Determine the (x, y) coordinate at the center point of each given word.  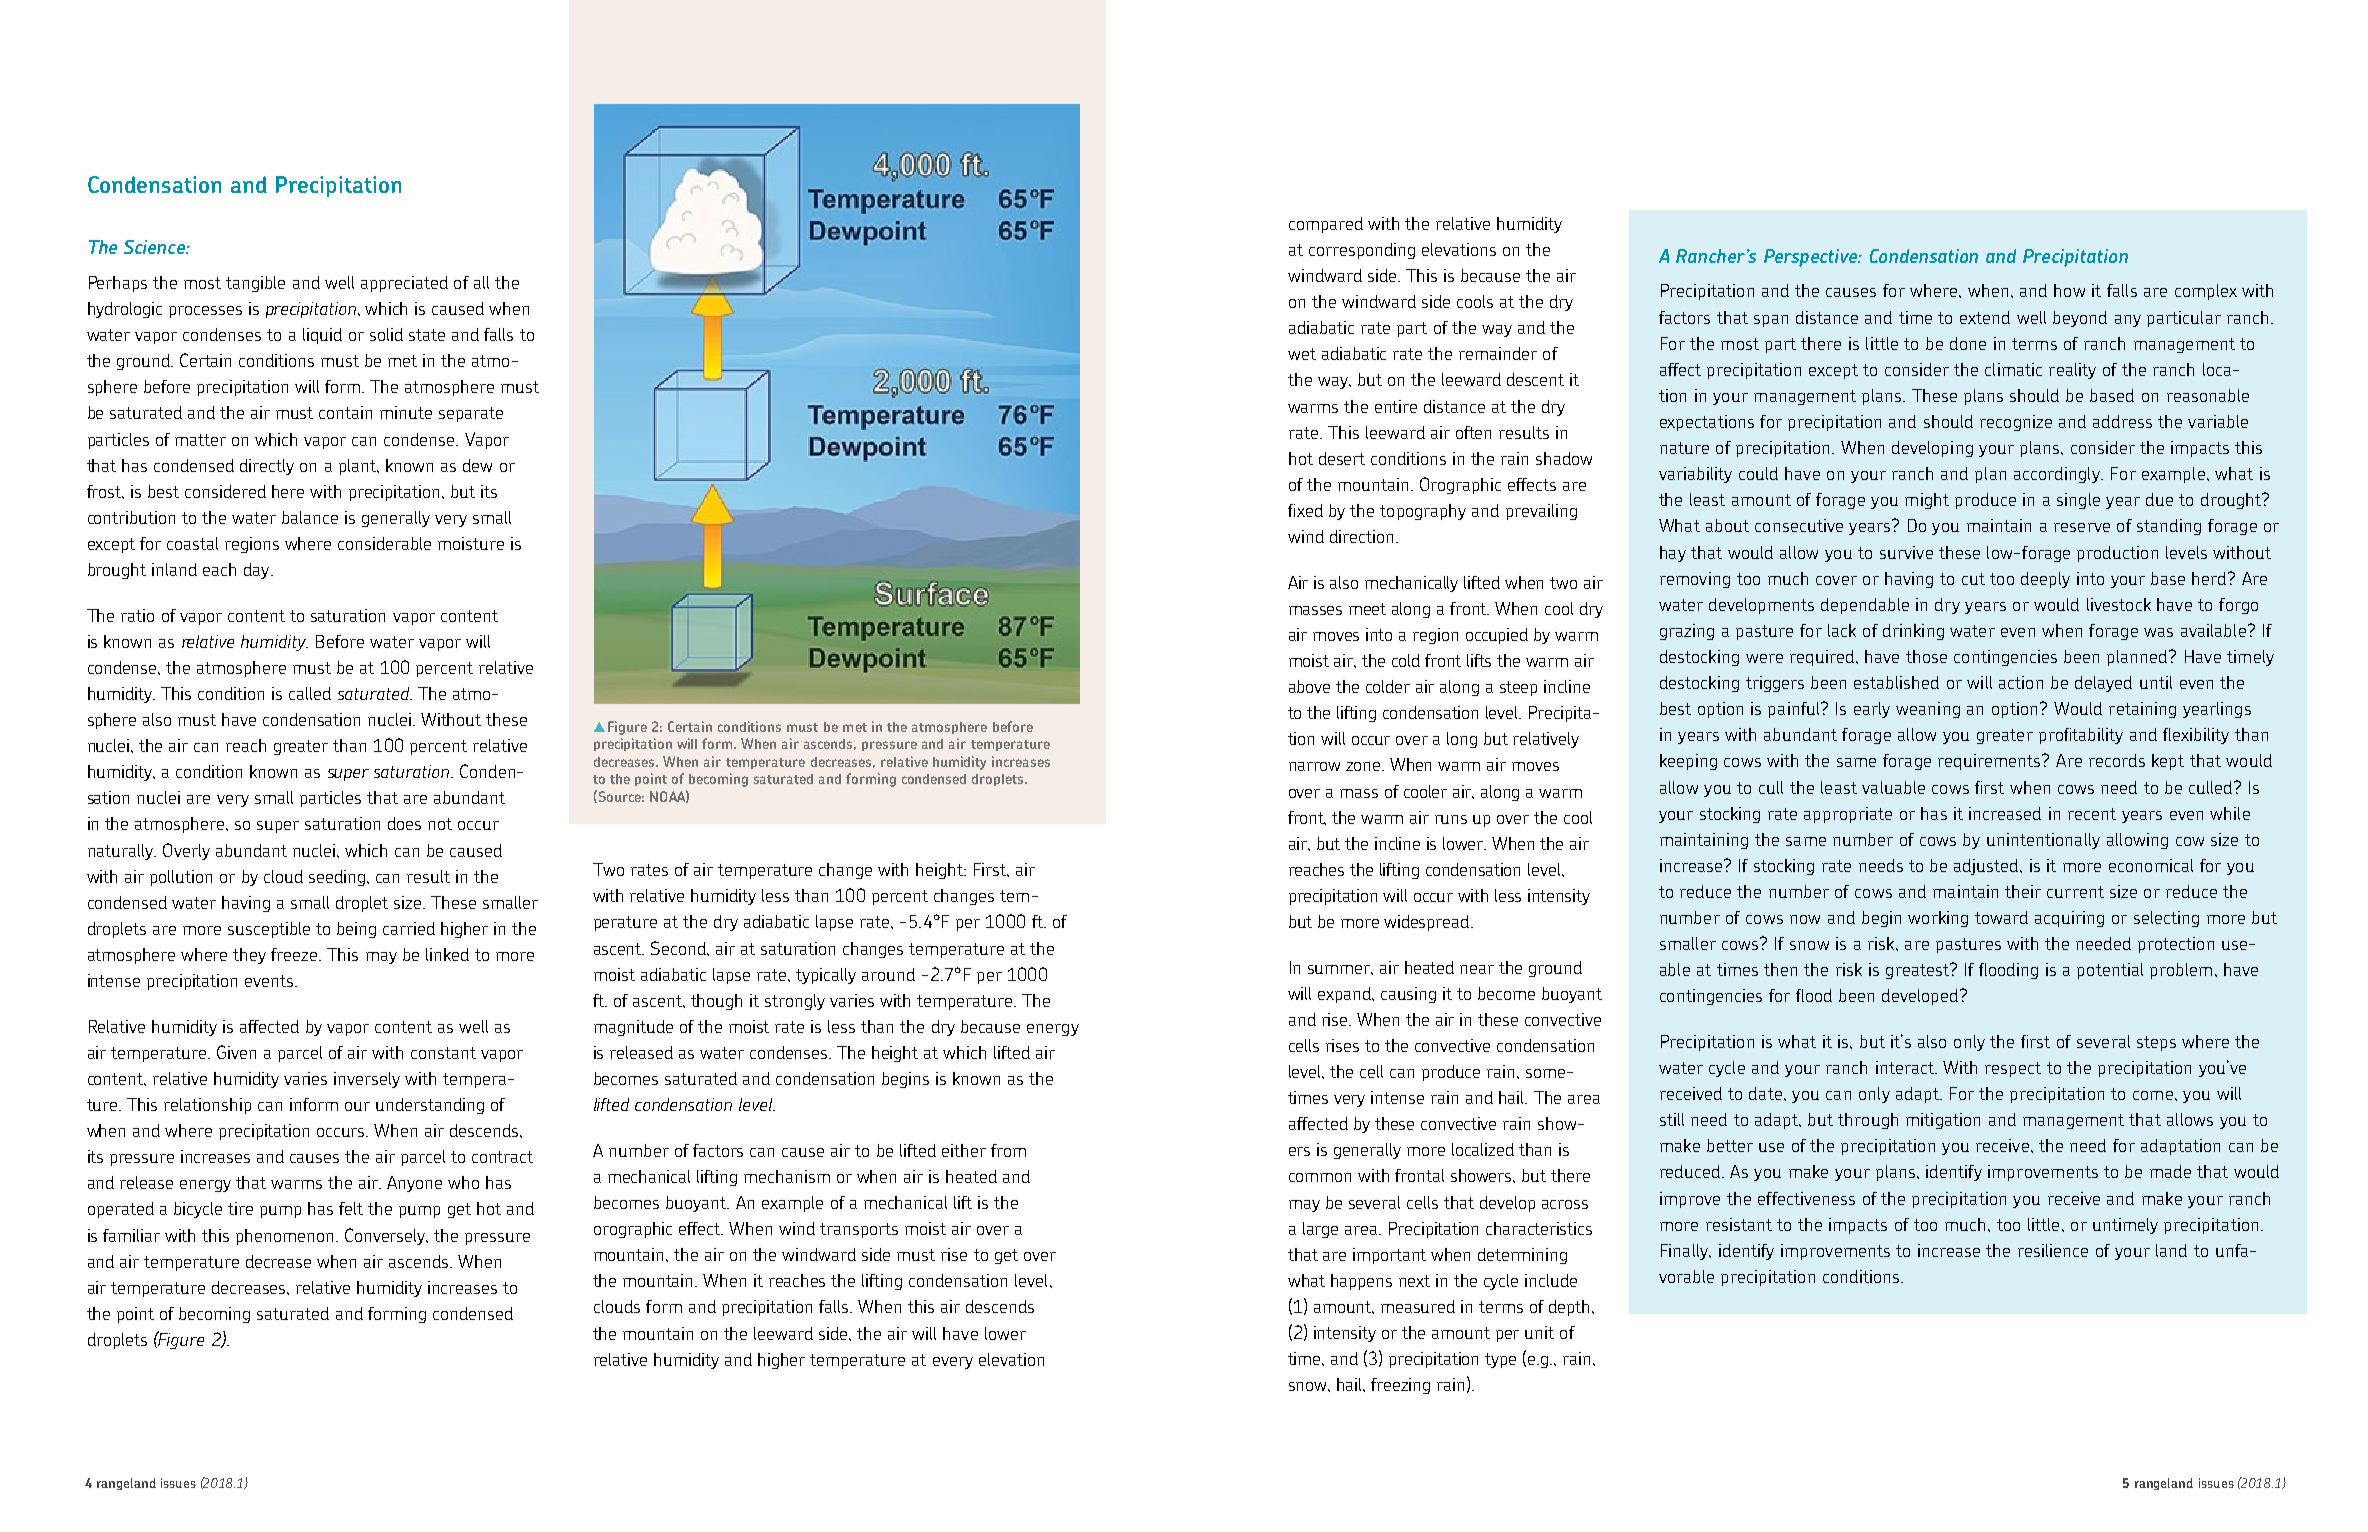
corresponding (1362, 251)
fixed (1305, 510)
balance (310, 517)
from (1008, 1150)
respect (2013, 1069)
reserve (2082, 527)
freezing (1400, 1386)
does (404, 823)
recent (2092, 814)
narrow (1314, 766)
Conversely (386, 1236)
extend (1985, 317)
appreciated (404, 284)
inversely (367, 1080)
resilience (2053, 1250)
